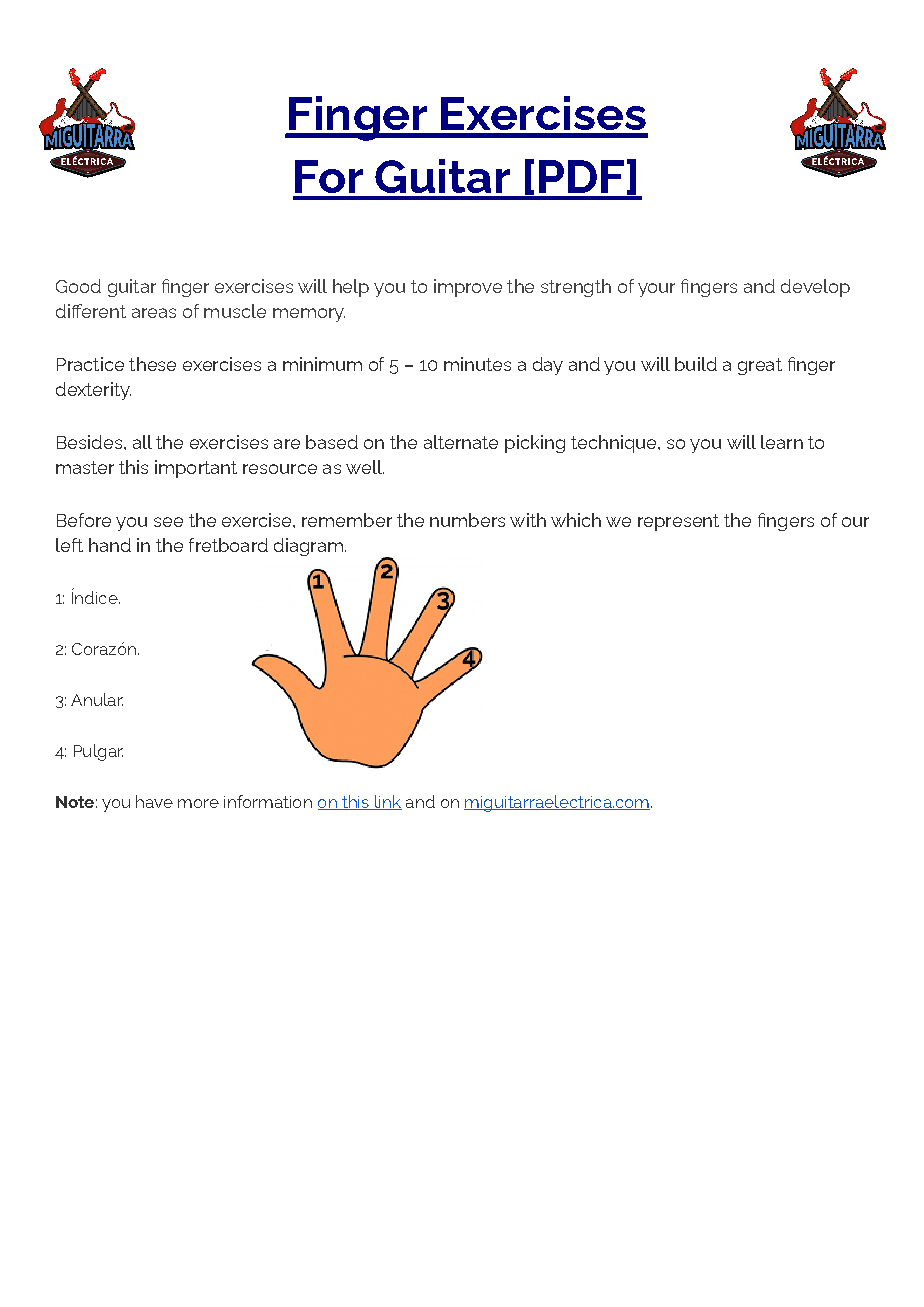 This document has width=924, height=1307. I want to click on link, so click(387, 802).
